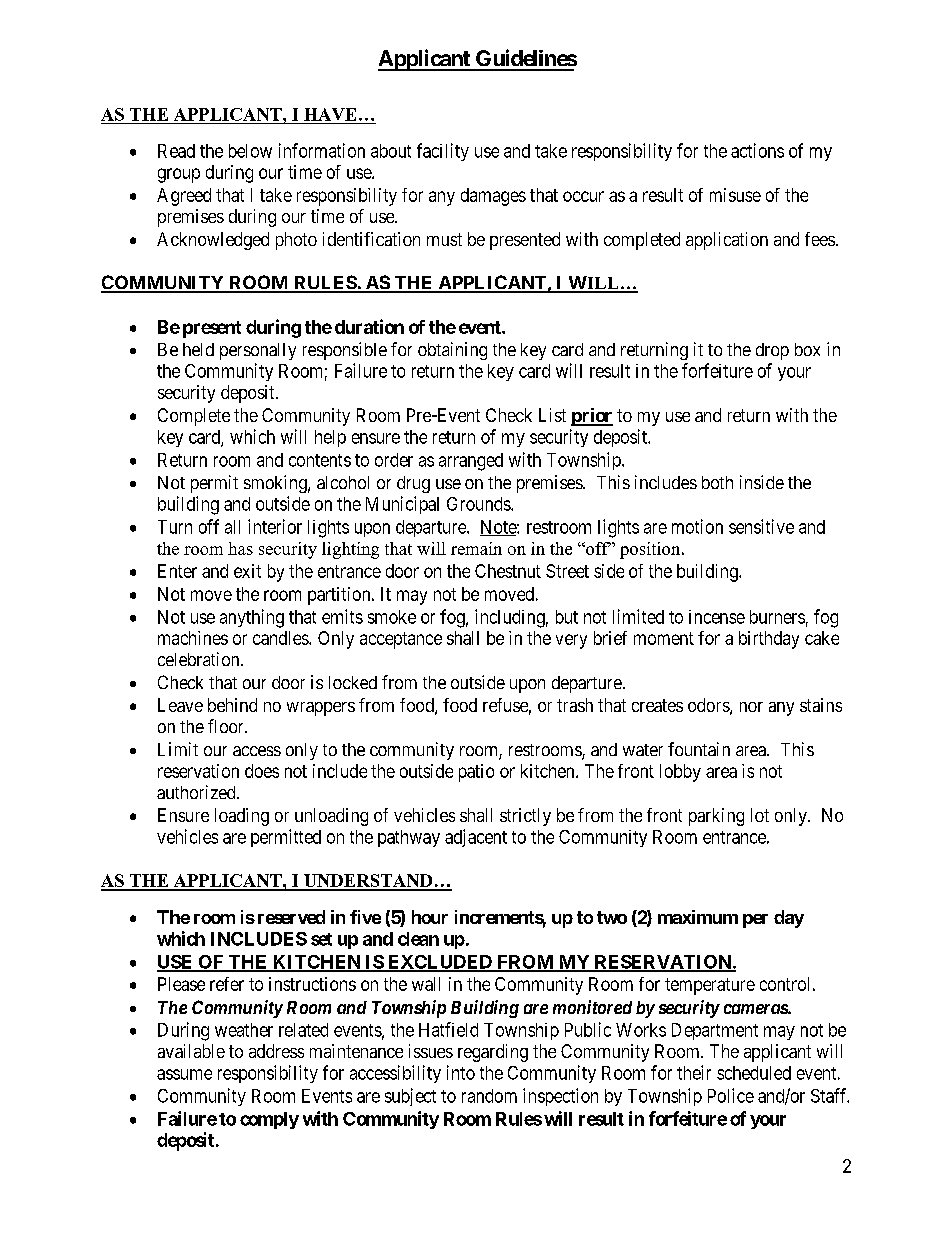  I want to click on personally, so click(258, 351).
